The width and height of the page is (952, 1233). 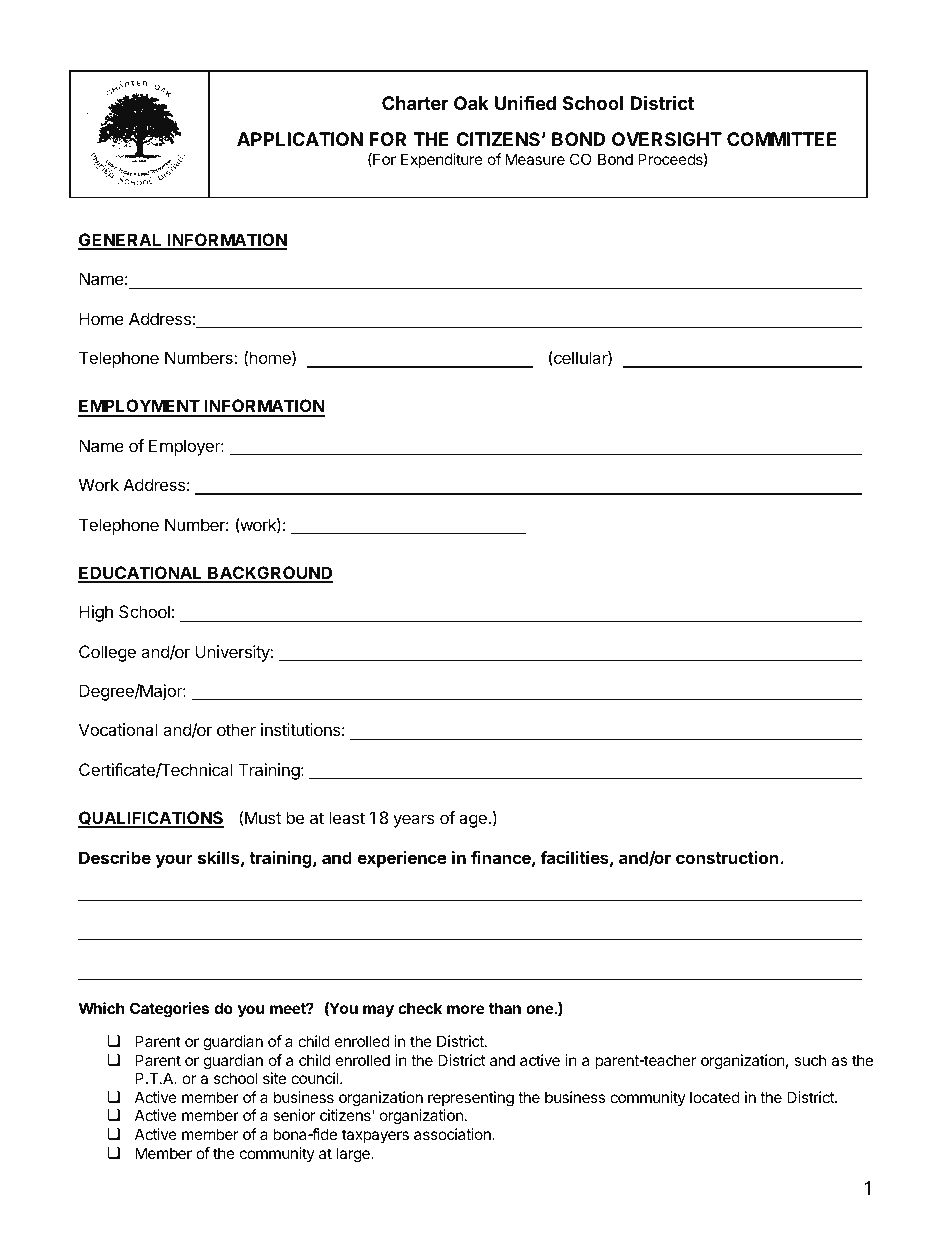 What do you see at coordinates (174, 861) in the page?
I see `your` at bounding box center [174, 861].
